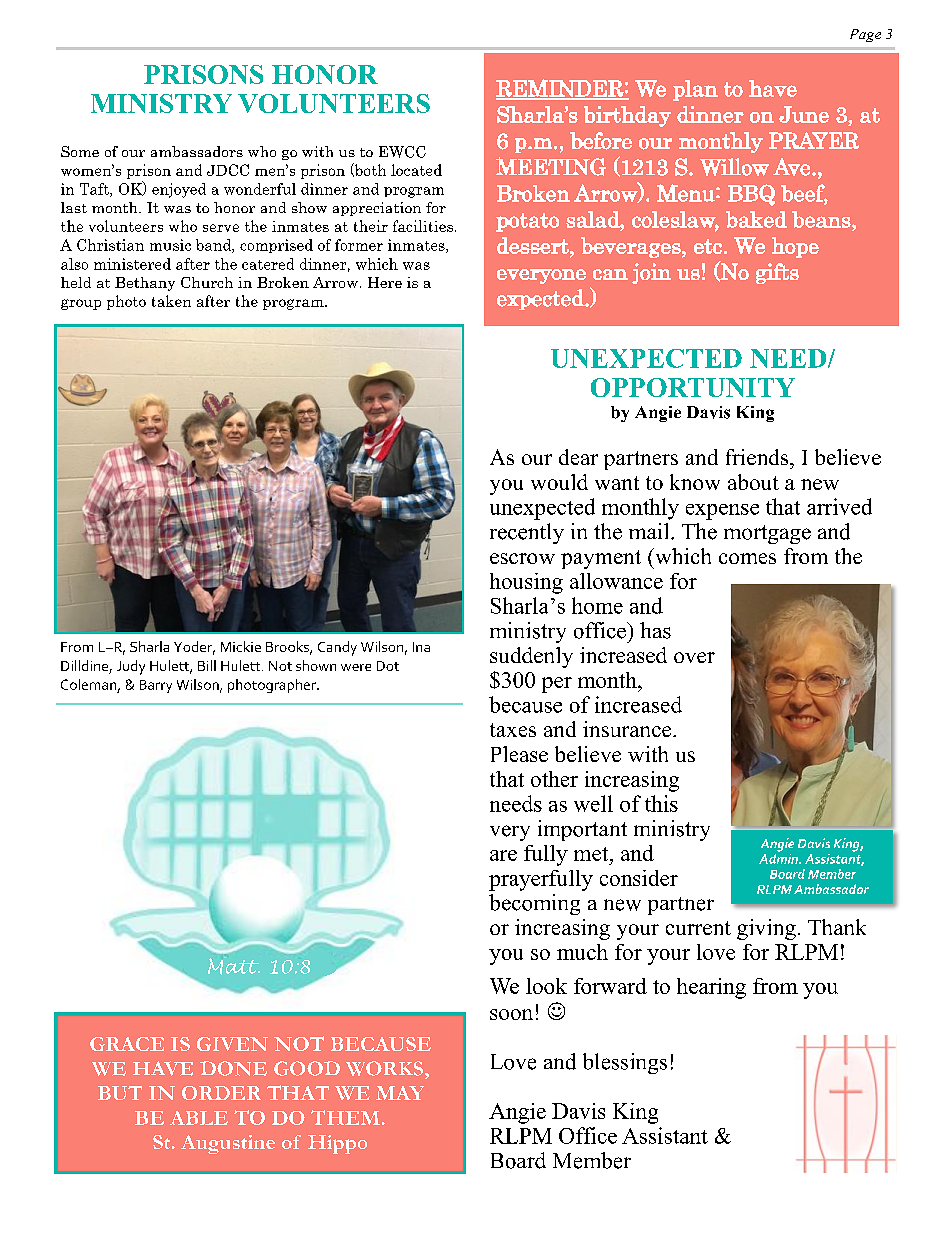  Describe the element at coordinates (400, 1093) in the screenshot. I see `MAY` at that location.
